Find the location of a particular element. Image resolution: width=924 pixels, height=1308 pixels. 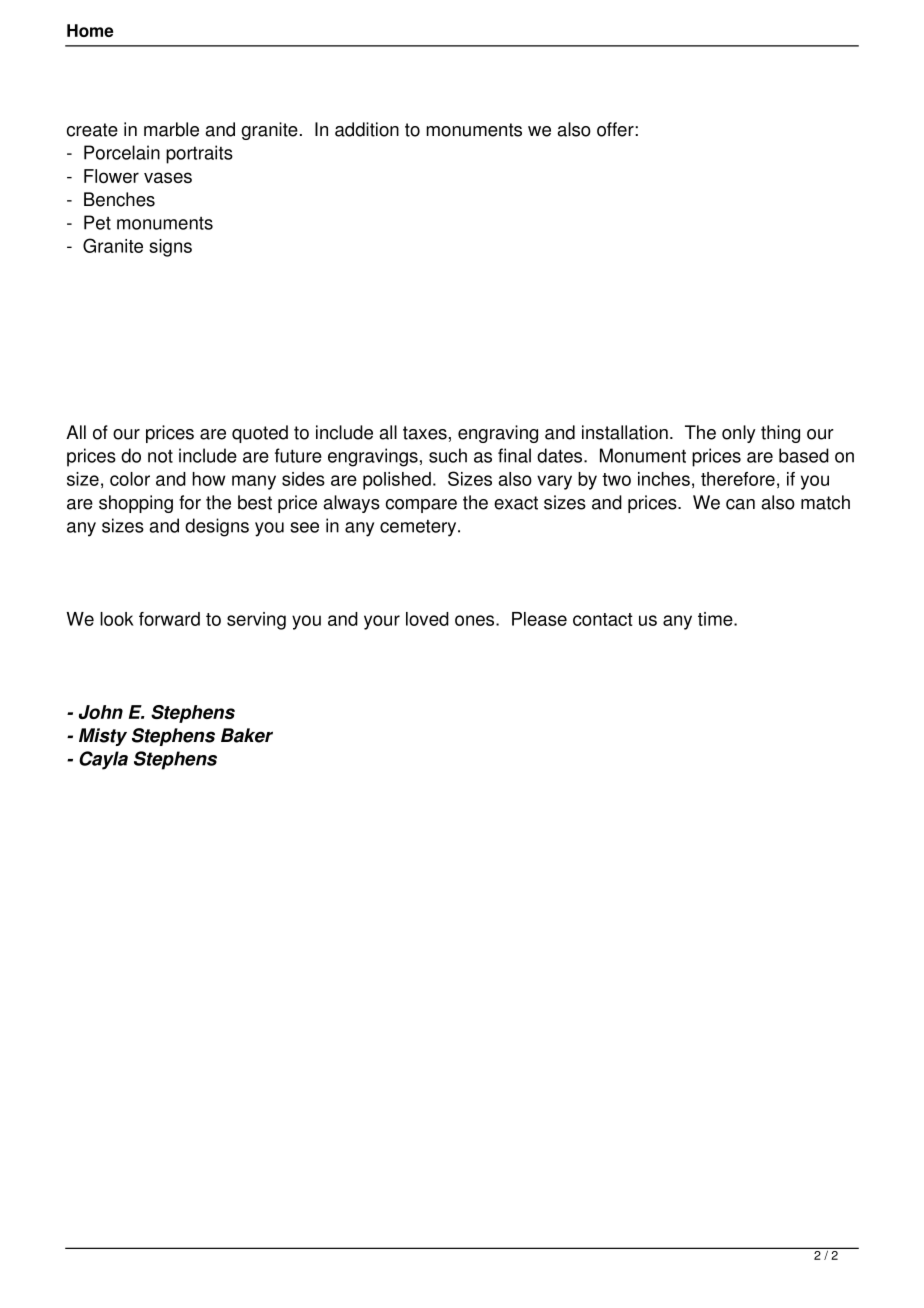

time is located at coordinates (716, 619).
